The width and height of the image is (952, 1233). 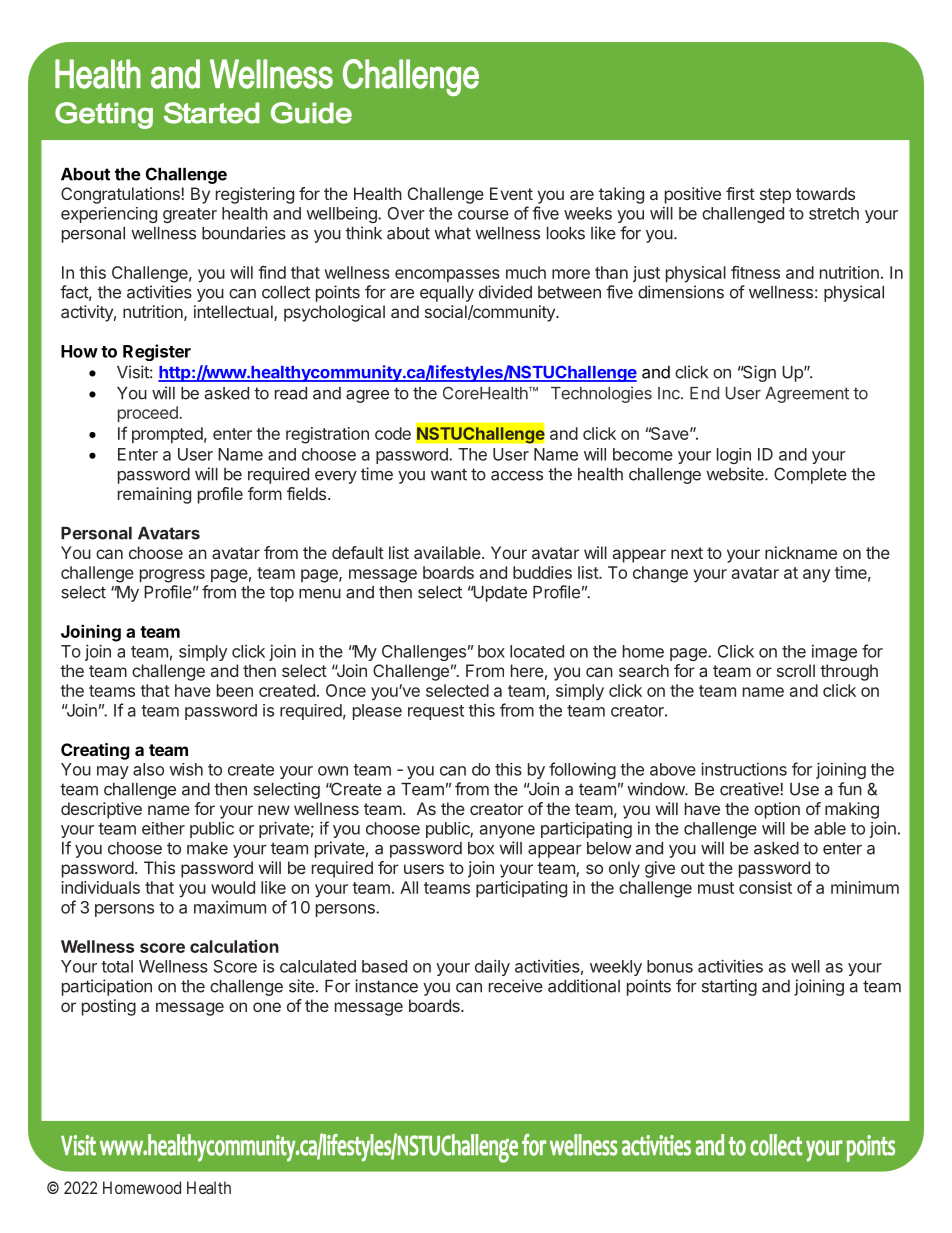 I want to click on image, so click(x=834, y=653).
